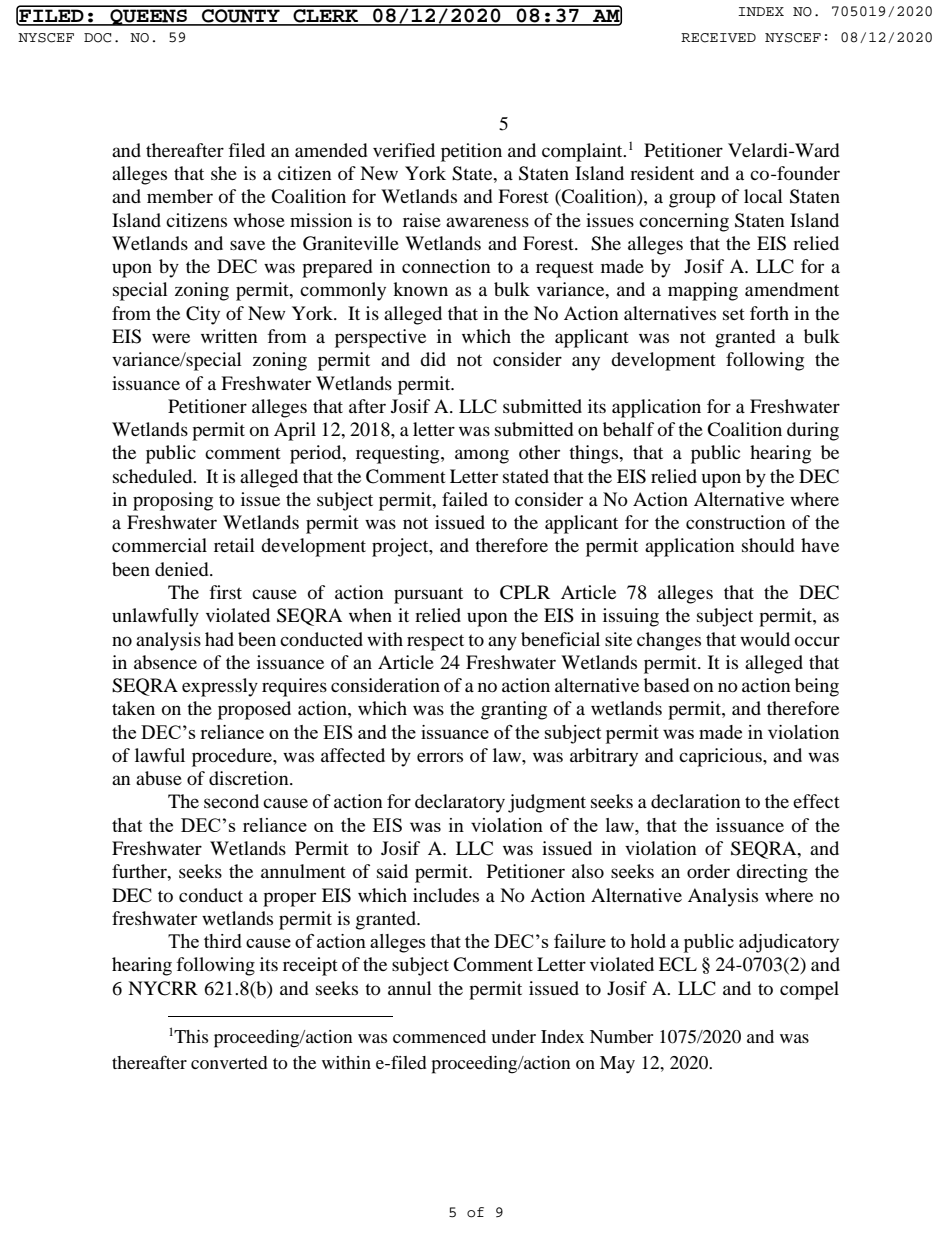 The image size is (952, 1233). I want to click on converted, so click(229, 1062).
